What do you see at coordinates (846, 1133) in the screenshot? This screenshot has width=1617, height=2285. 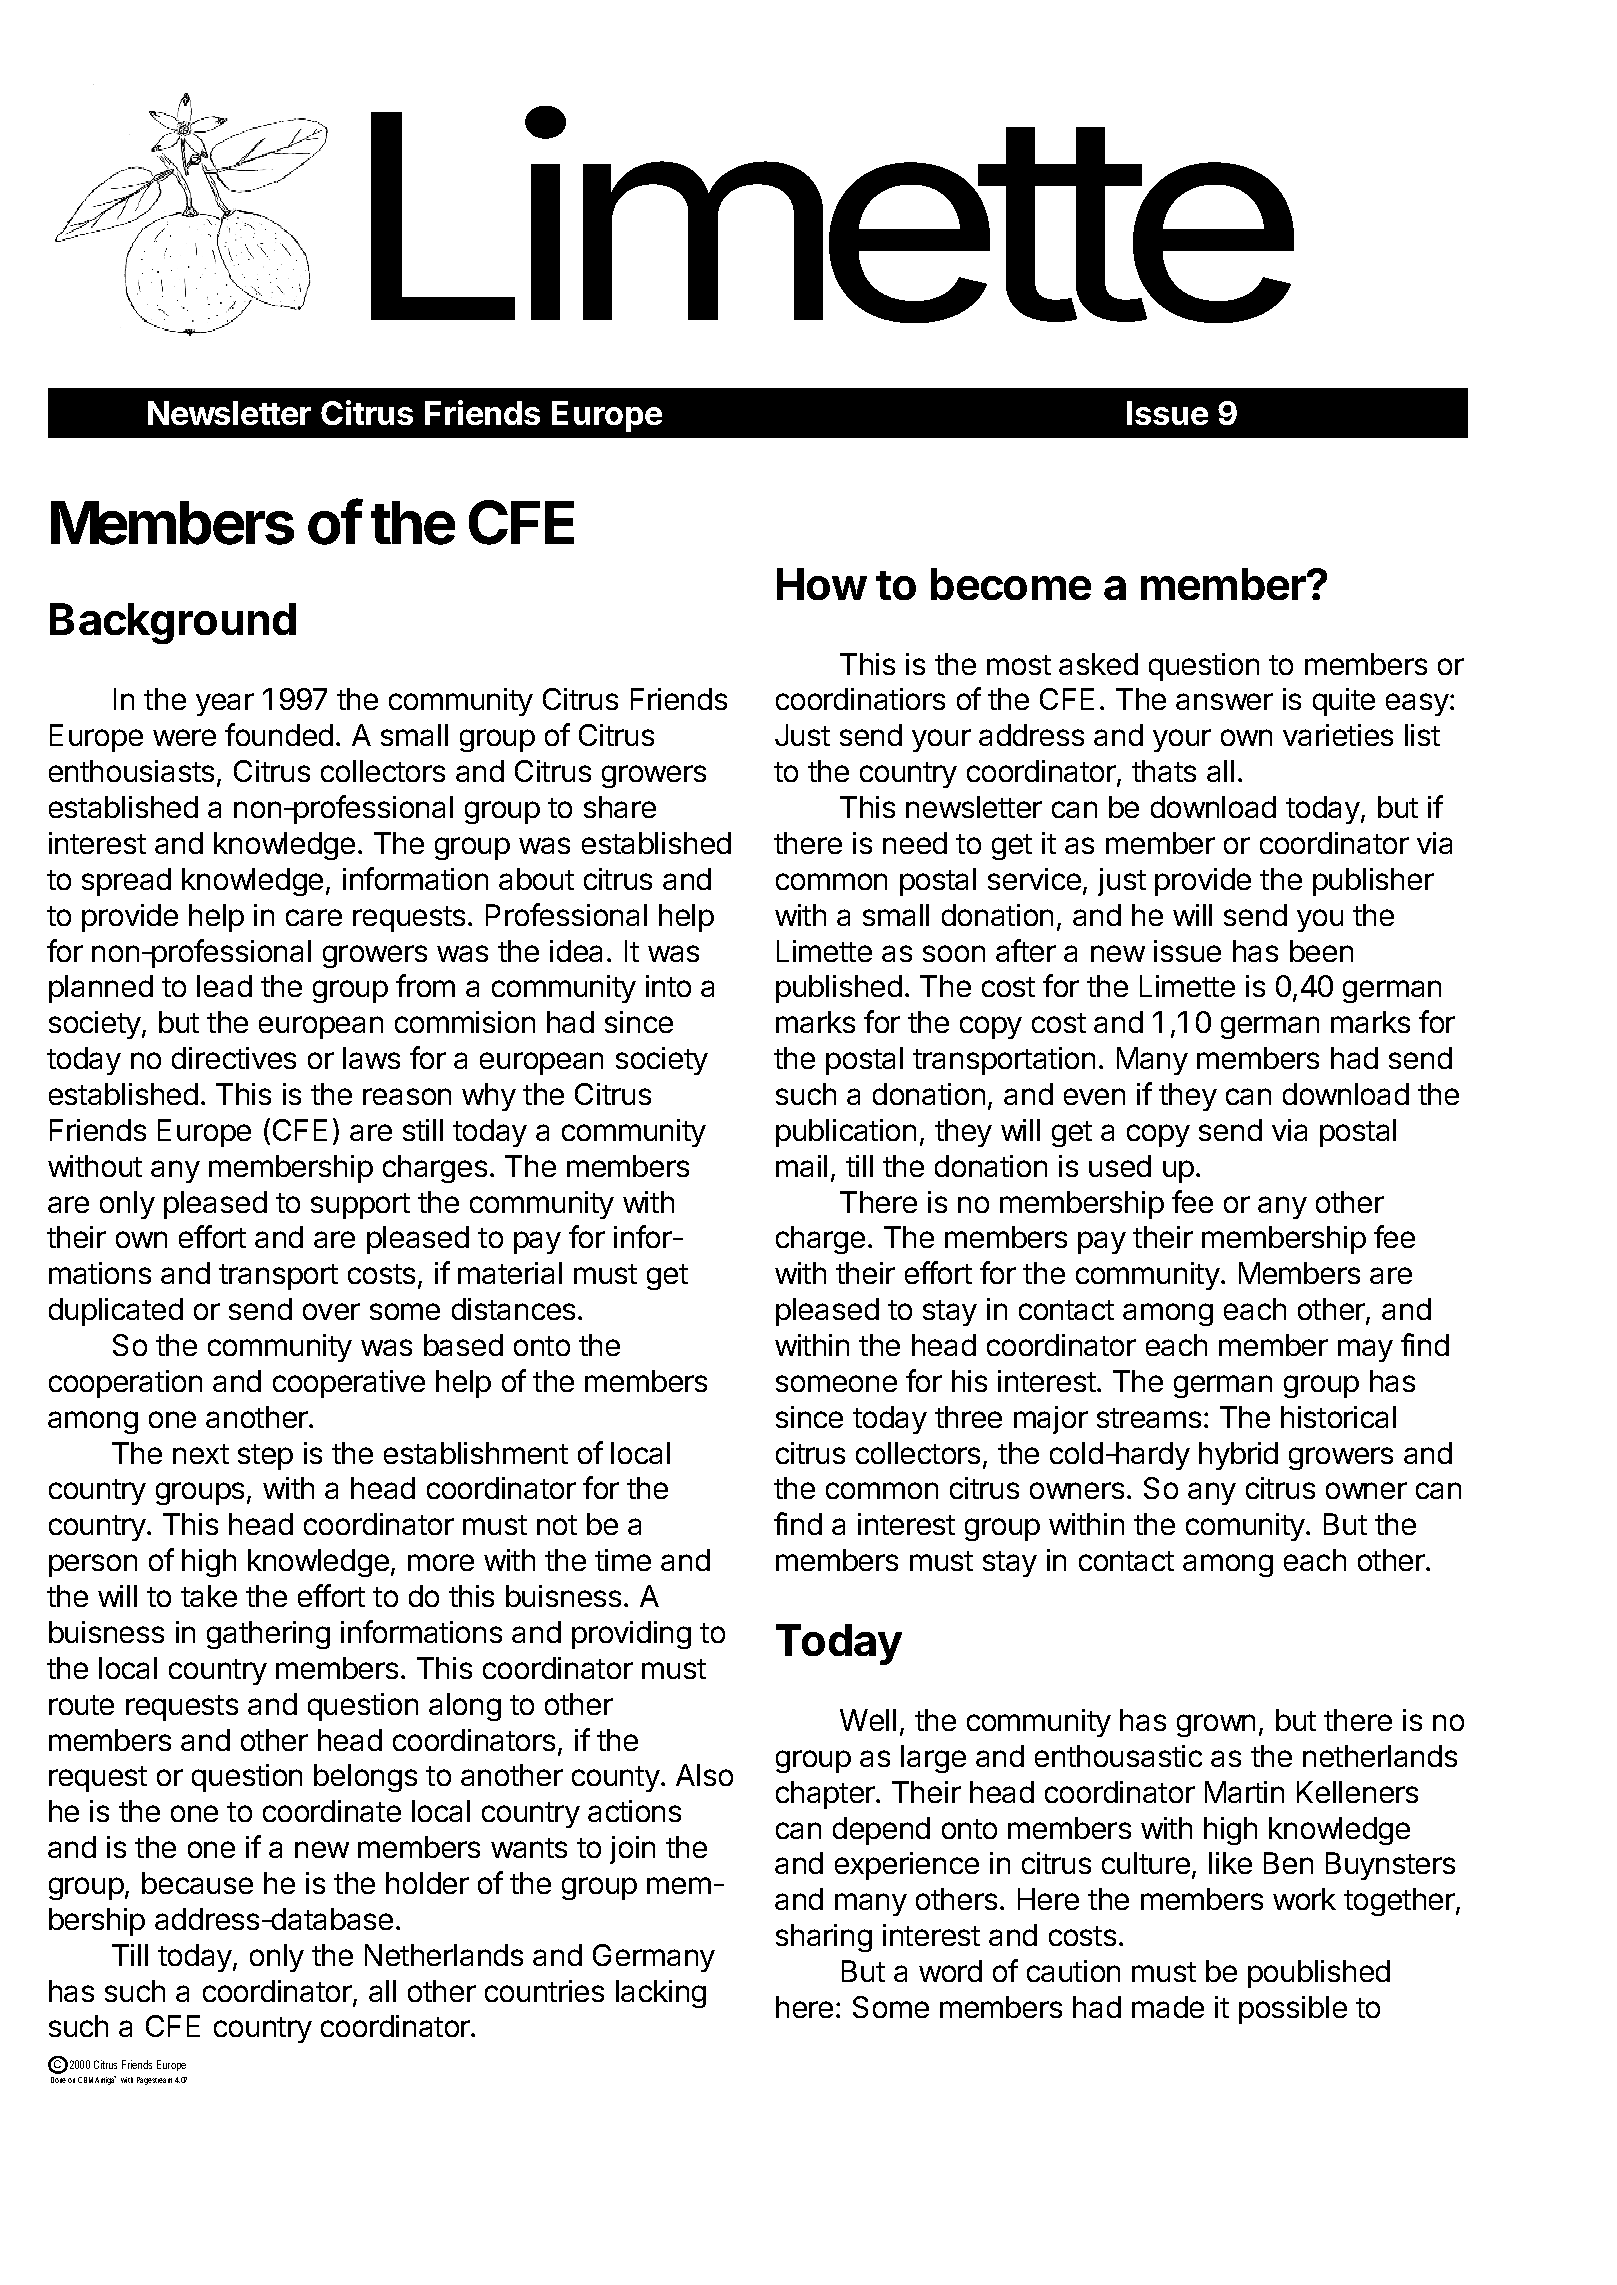 I see `publication` at bounding box center [846, 1133].
